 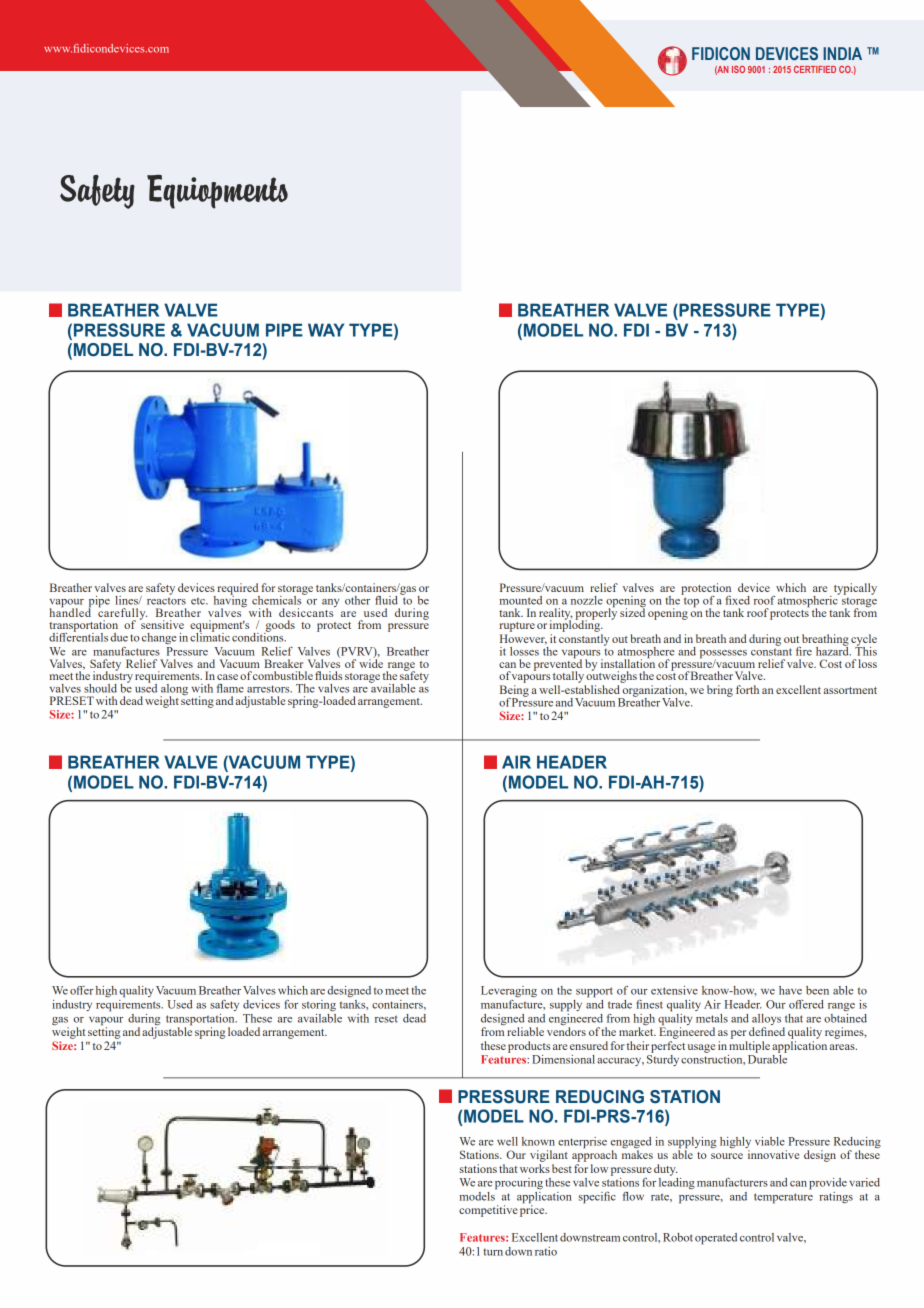 I want to click on reactors, so click(x=166, y=599).
